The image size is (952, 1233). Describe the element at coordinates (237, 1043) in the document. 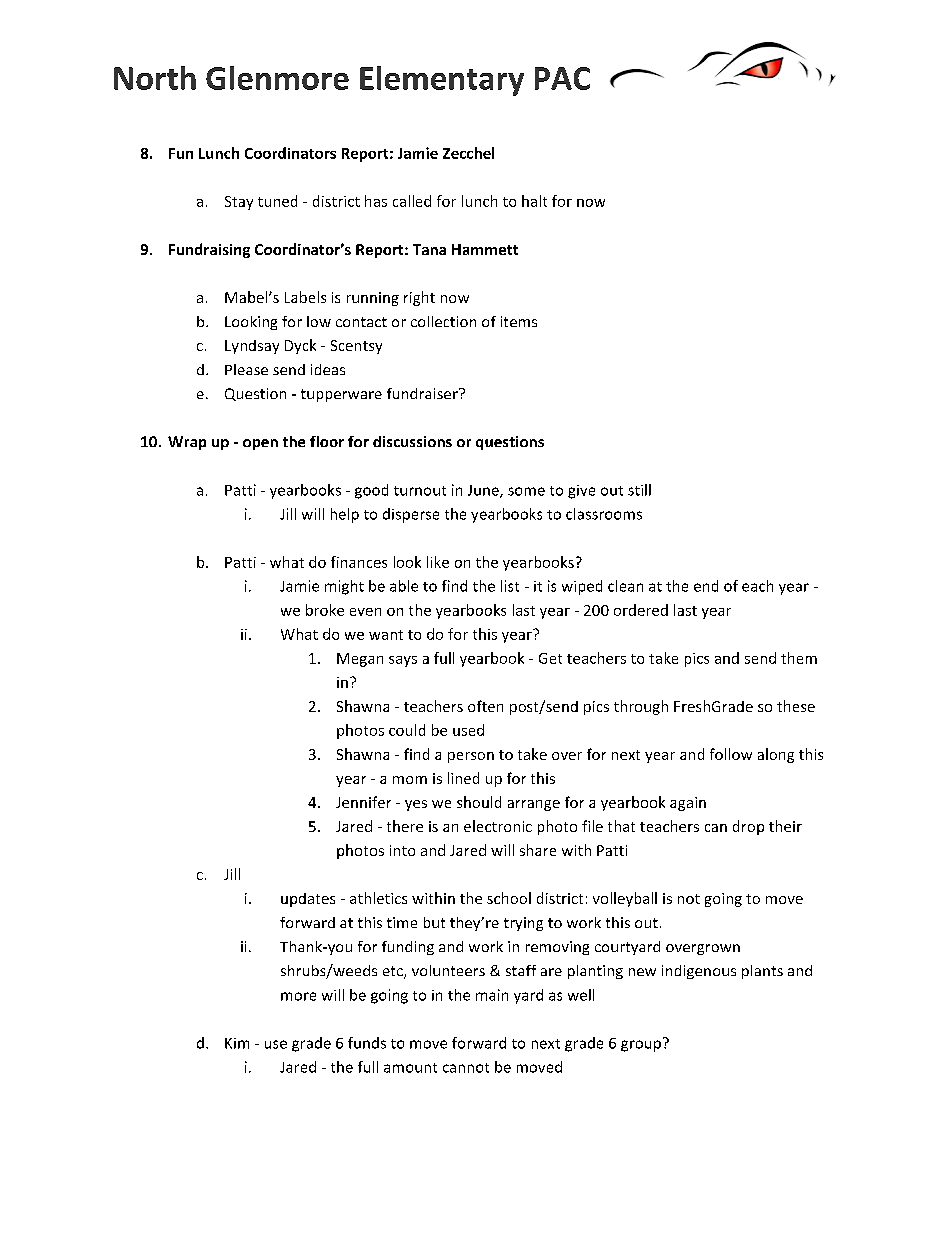

I see `Kim` at that location.
